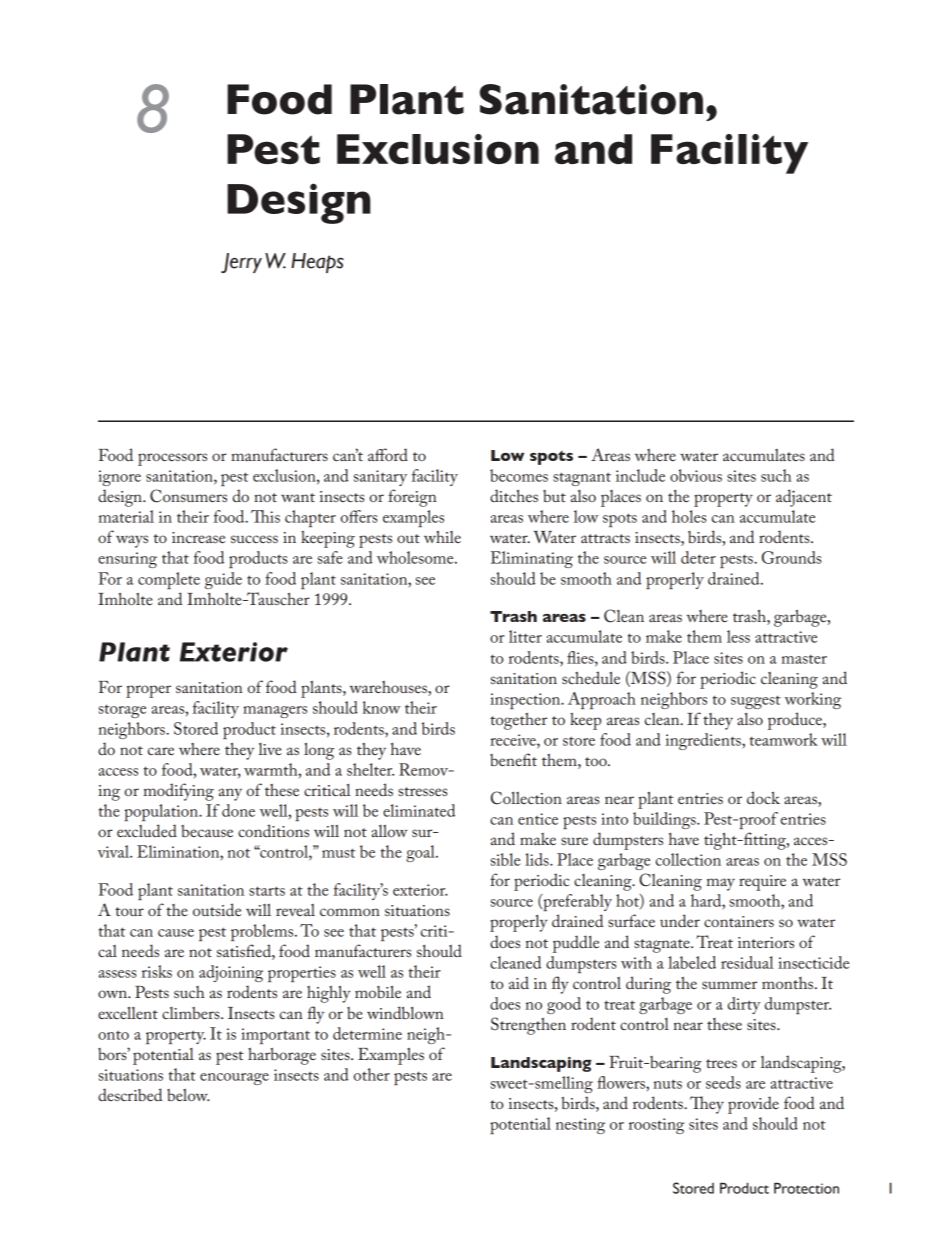 This image has width=952, height=1233. What do you see at coordinates (241, 263) in the image?
I see `Jerry` at bounding box center [241, 263].
